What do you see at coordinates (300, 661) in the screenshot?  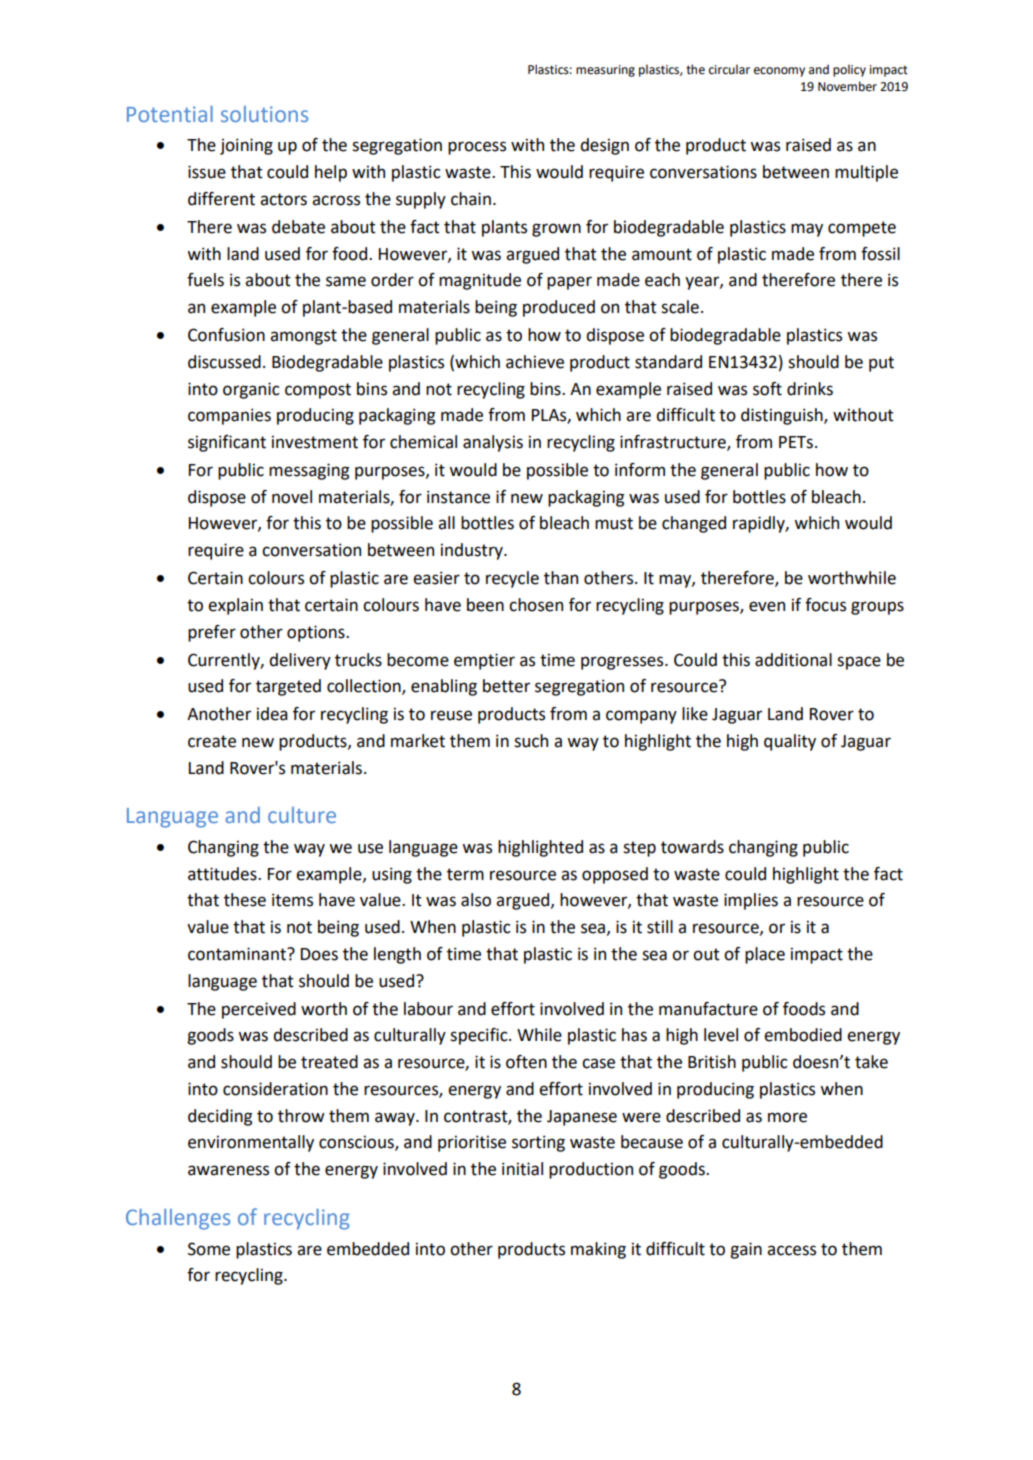 I see `delivery` at bounding box center [300, 661].
